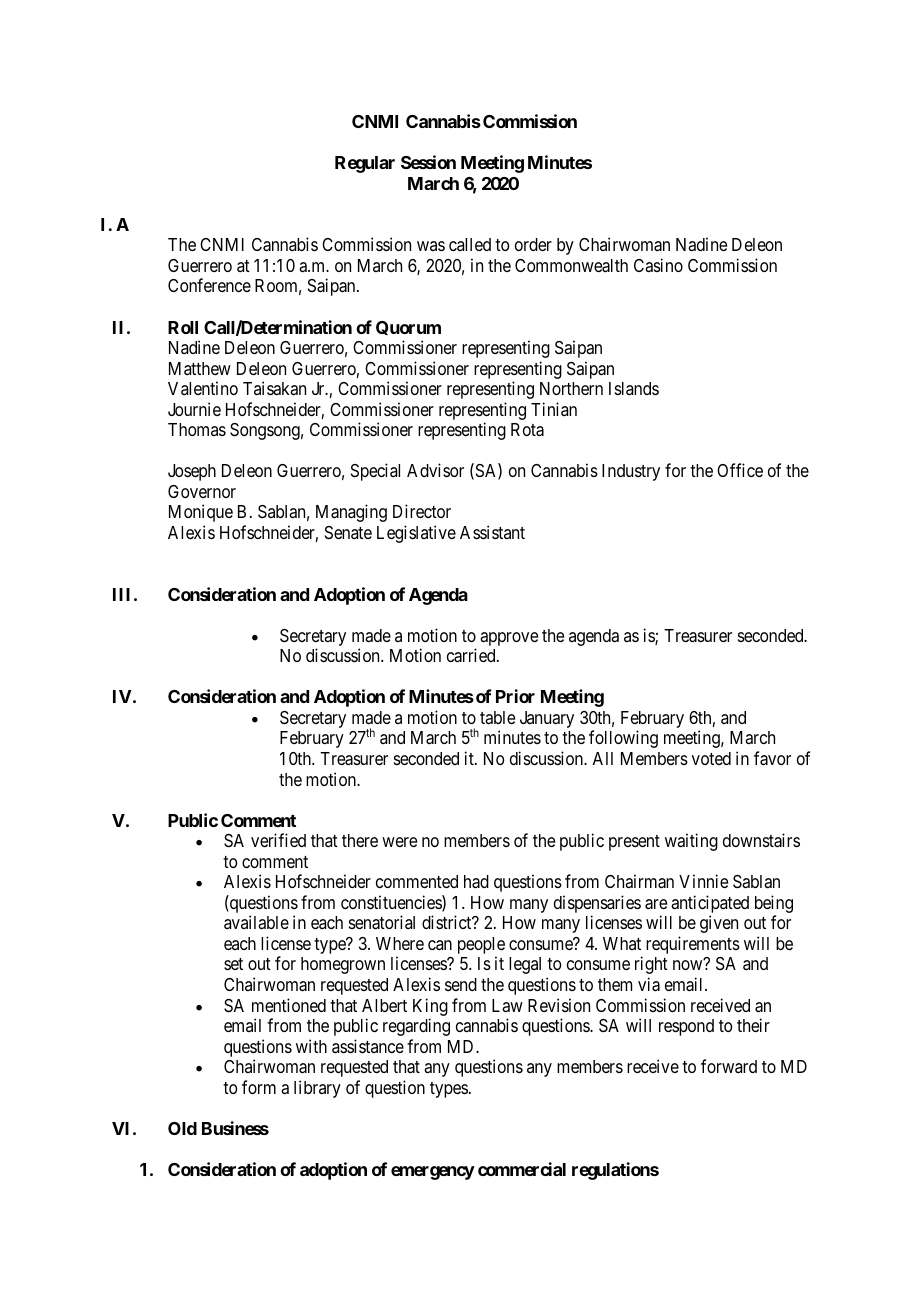 The width and height of the document is (924, 1308). What do you see at coordinates (740, 470) in the document?
I see `Office` at bounding box center [740, 470].
